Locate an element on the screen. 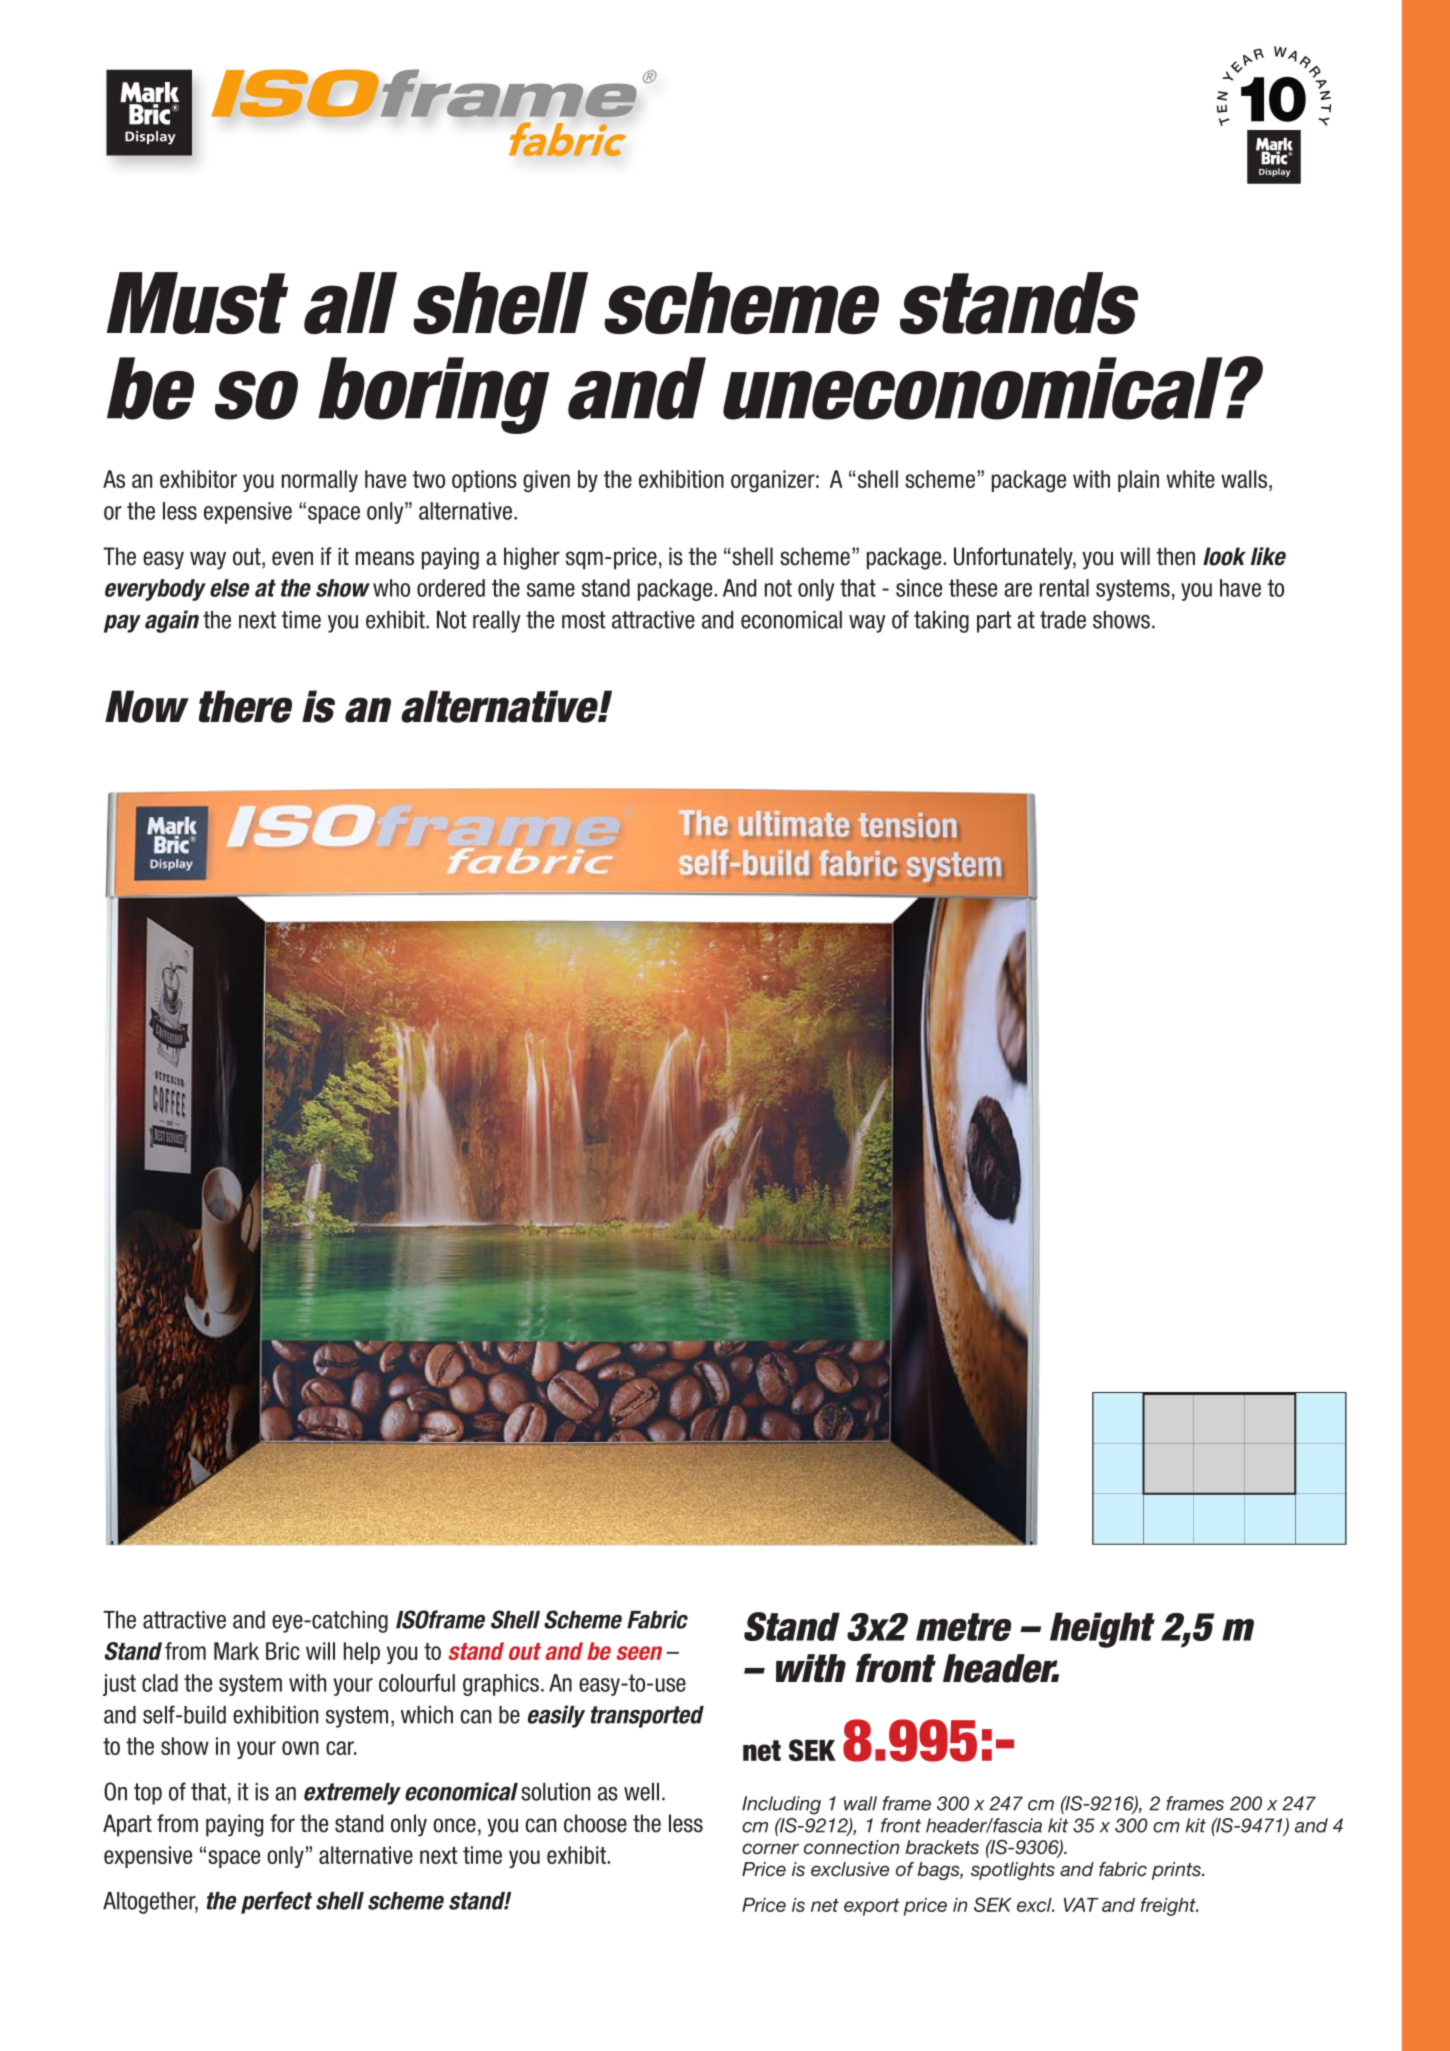 Image resolution: width=1450 pixels, height=2051 pixels. taking is located at coordinates (941, 622).
